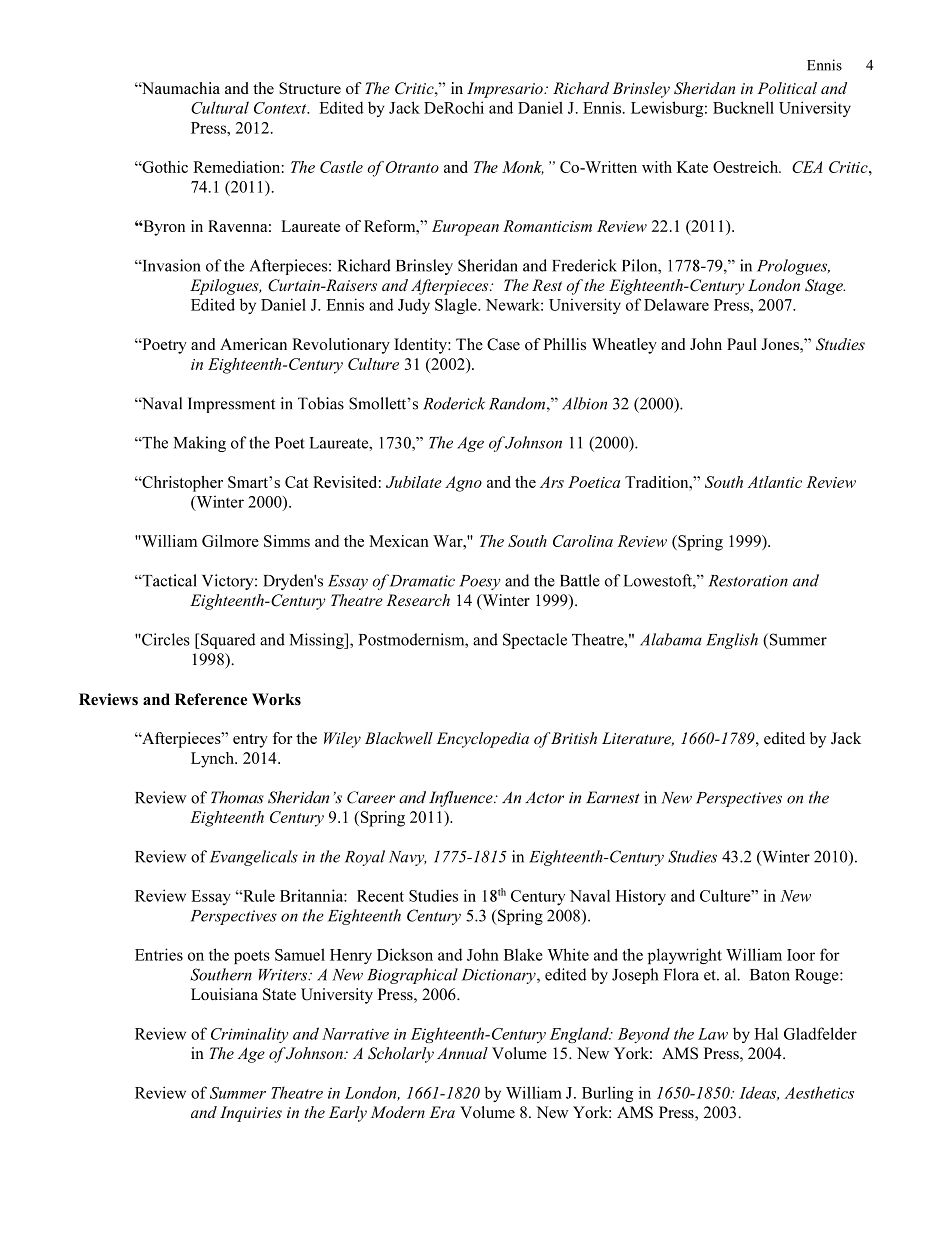  Describe the element at coordinates (480, 582) in the screenshot. I see `Poesy` at that location.
